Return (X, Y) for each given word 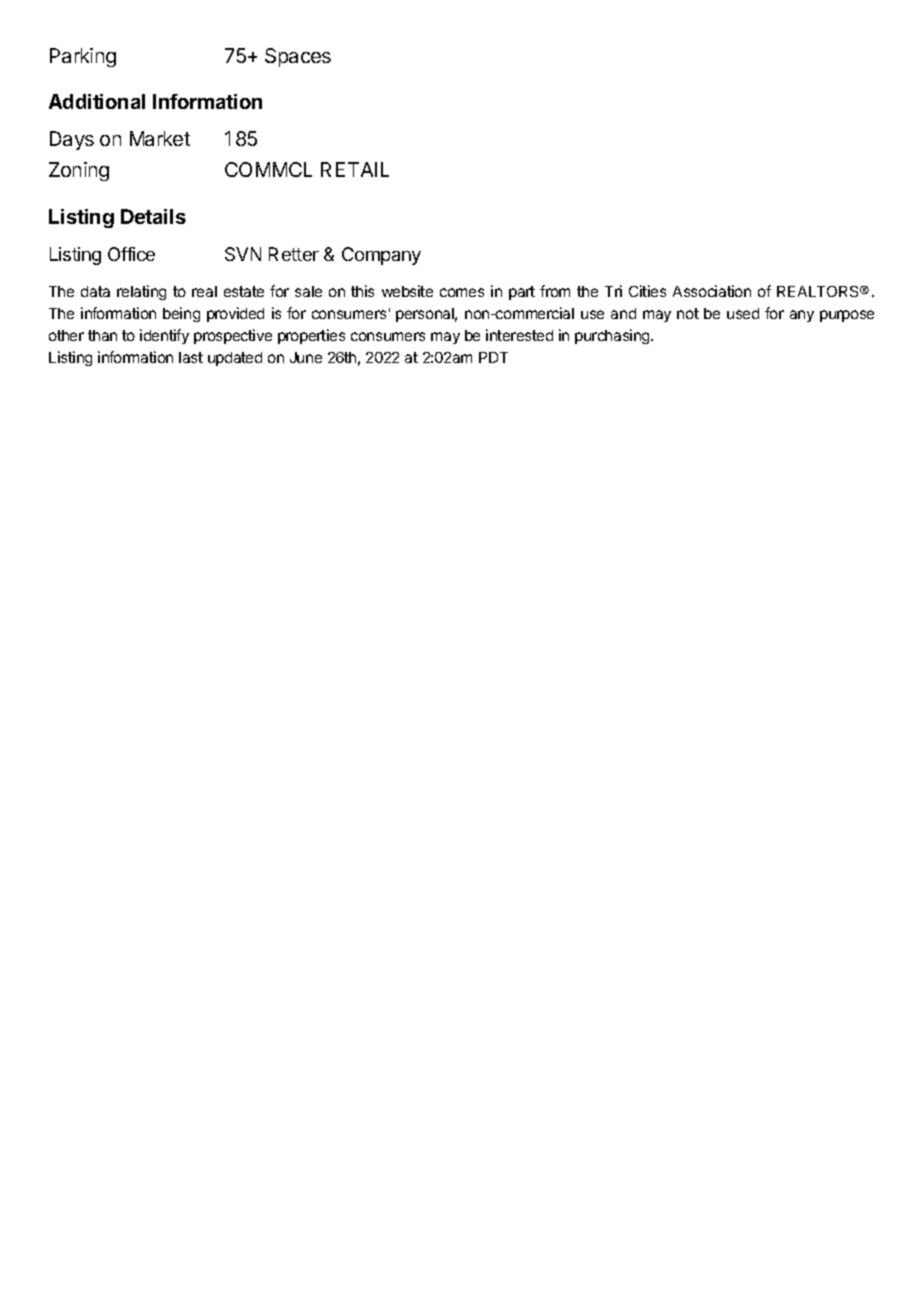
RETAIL (355, 169)
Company (381, 256)
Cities (647, 291)
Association (712, 291)
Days (72, 140)
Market (160, 138)
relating (141, 292)
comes (462, 292)
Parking (83, 57)
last (191, 357)
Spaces (298, 57)
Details (153, 216)
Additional (97, 101)
